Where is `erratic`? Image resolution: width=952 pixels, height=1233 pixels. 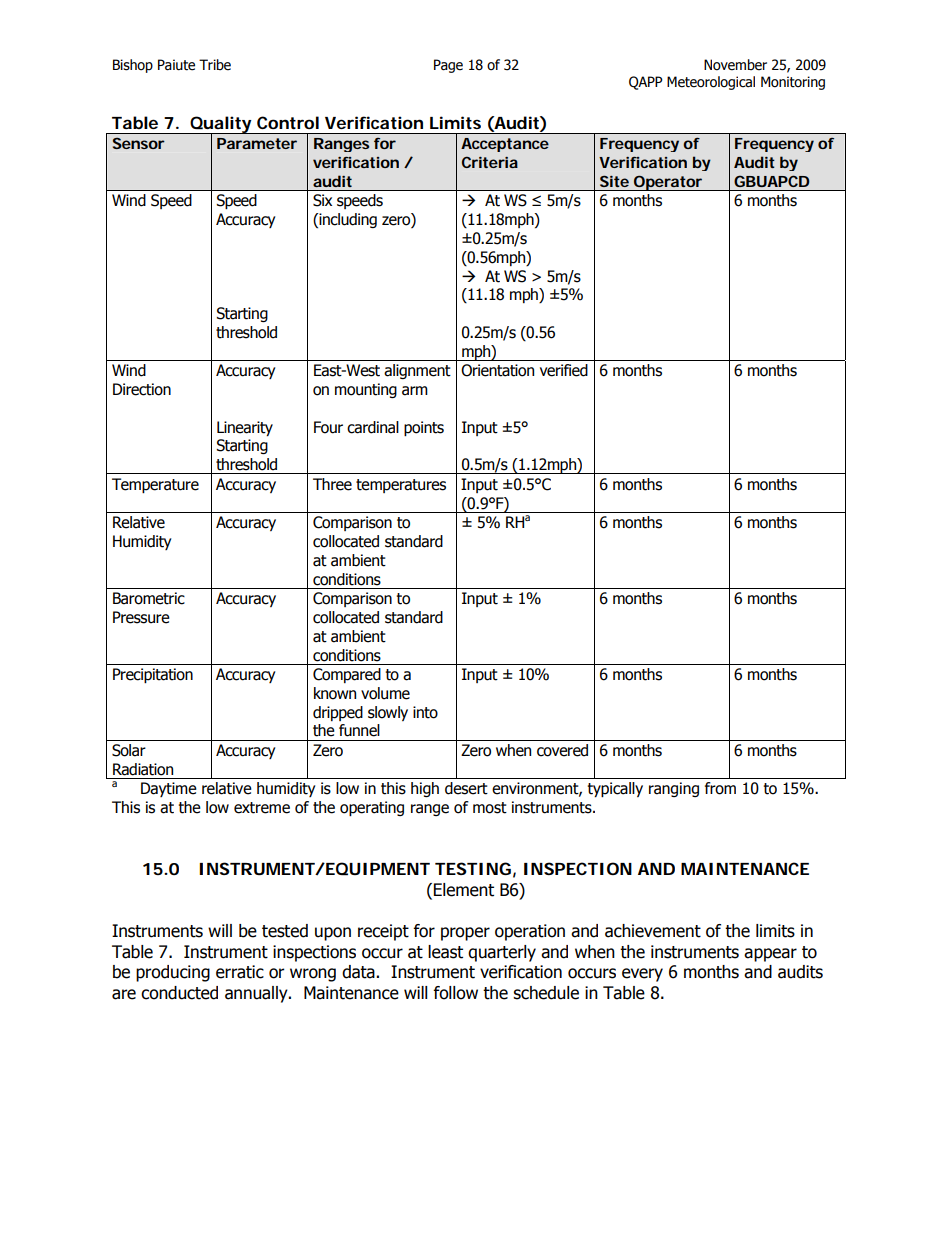
erratic is located at coordinates (240, 972).
